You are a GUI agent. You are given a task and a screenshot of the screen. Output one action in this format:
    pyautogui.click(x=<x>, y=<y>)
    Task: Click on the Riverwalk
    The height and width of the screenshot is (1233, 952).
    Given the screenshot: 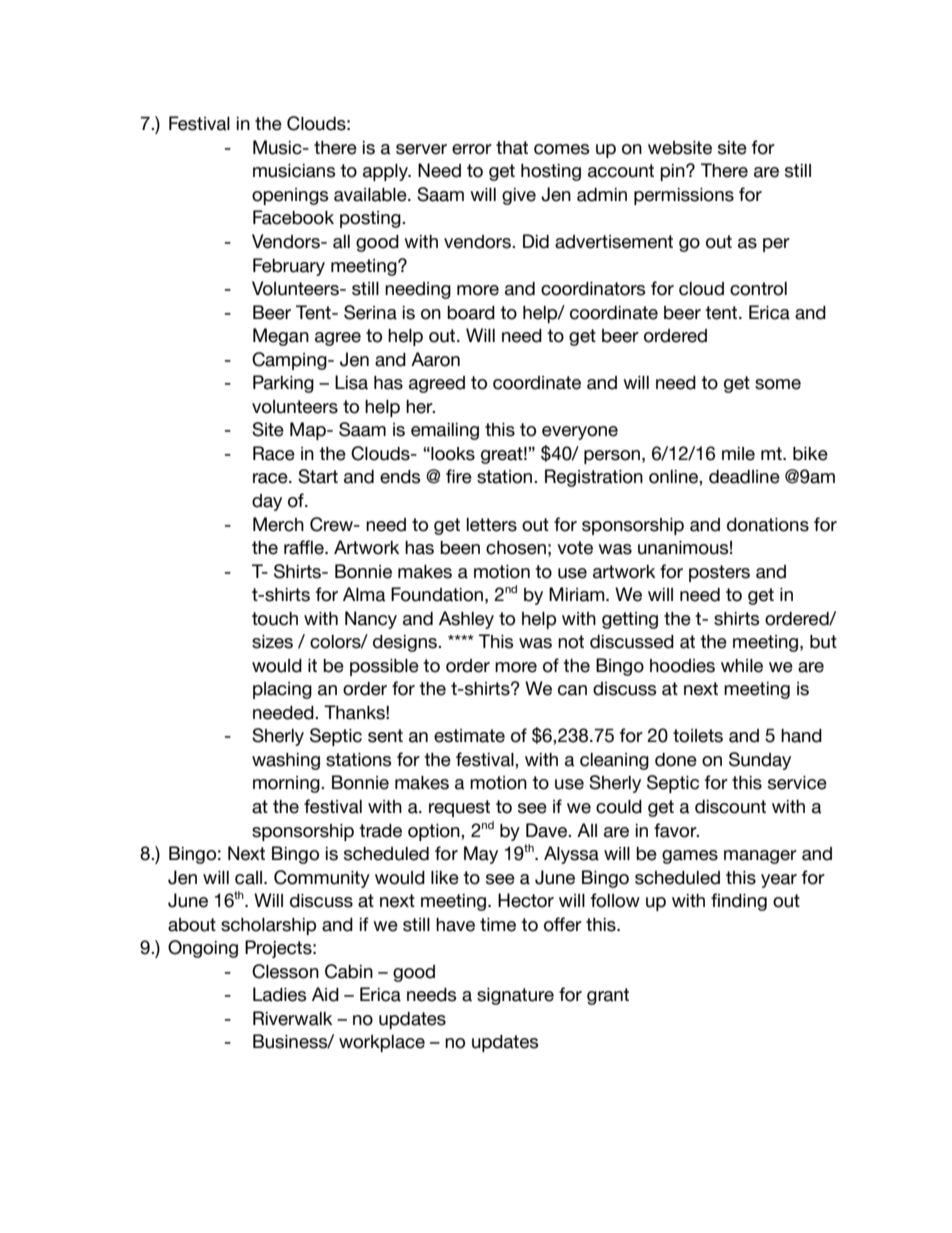 What is the action you would take?
    pyautogui.click(x=292, y=1018)
